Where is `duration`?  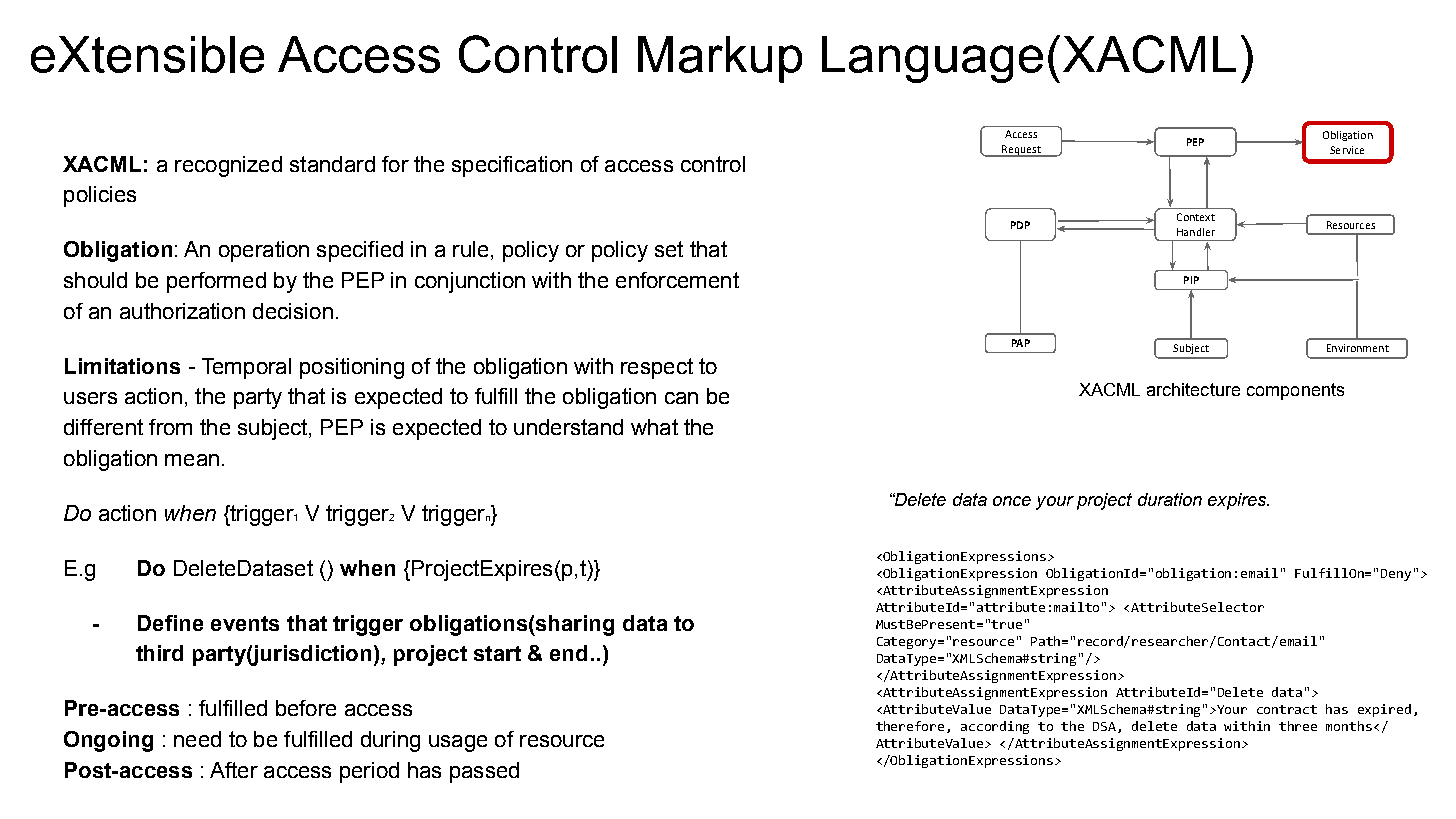
duration is located at coordinates (1170, 499).
